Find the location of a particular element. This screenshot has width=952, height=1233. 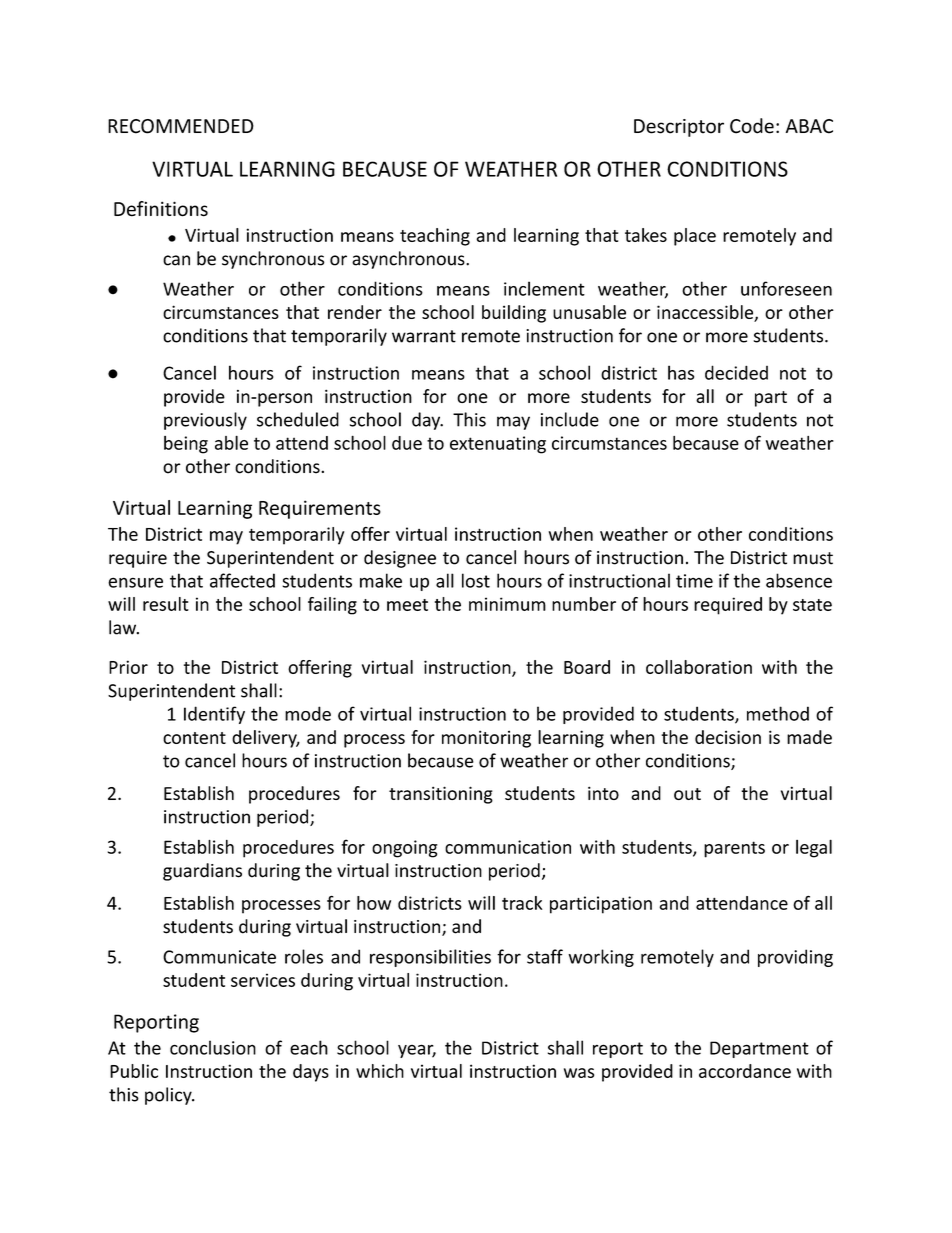

warrant is located at coordinates (424, 336).
